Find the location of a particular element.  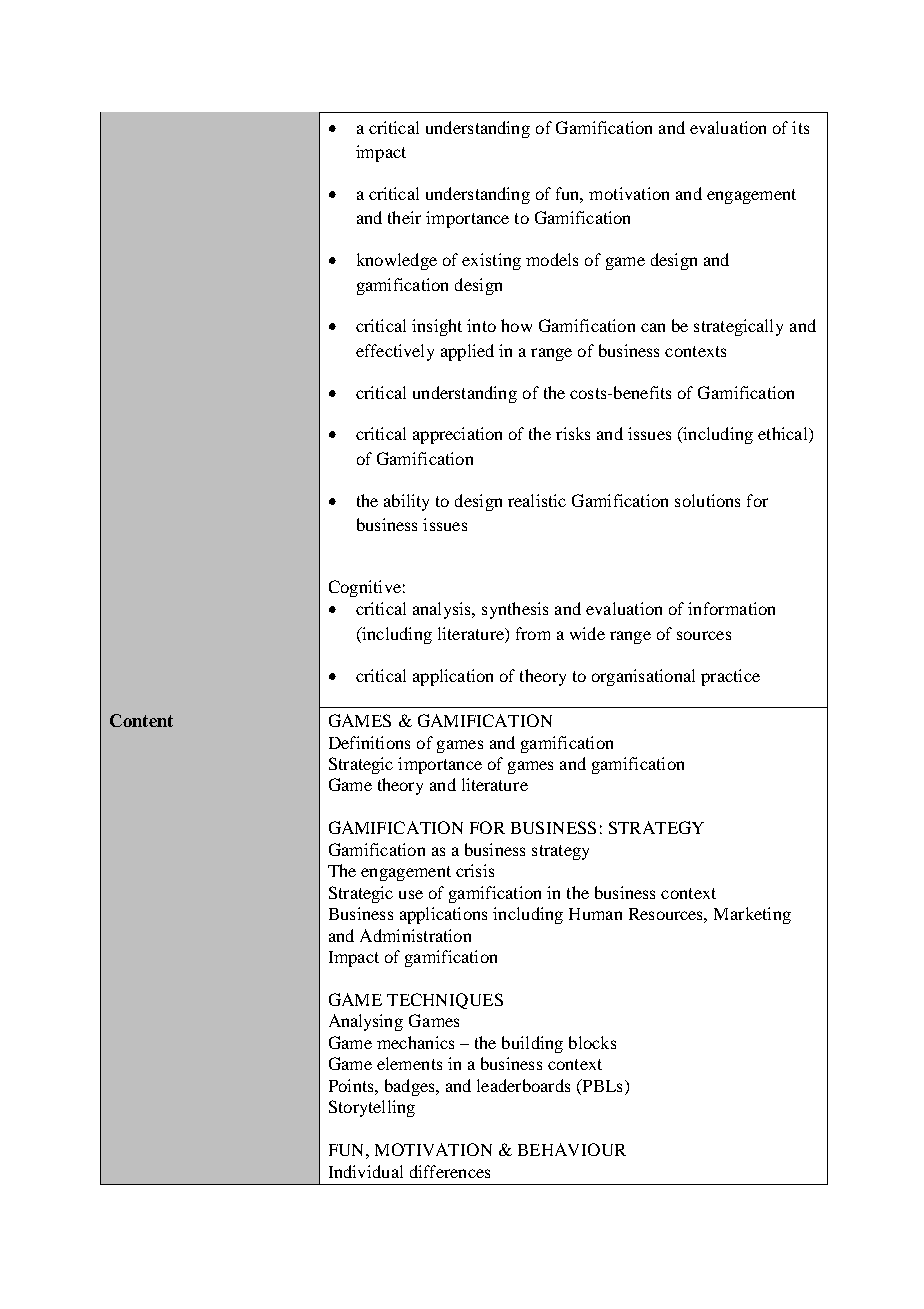

Individual is located at coordinates (366, 1171).
